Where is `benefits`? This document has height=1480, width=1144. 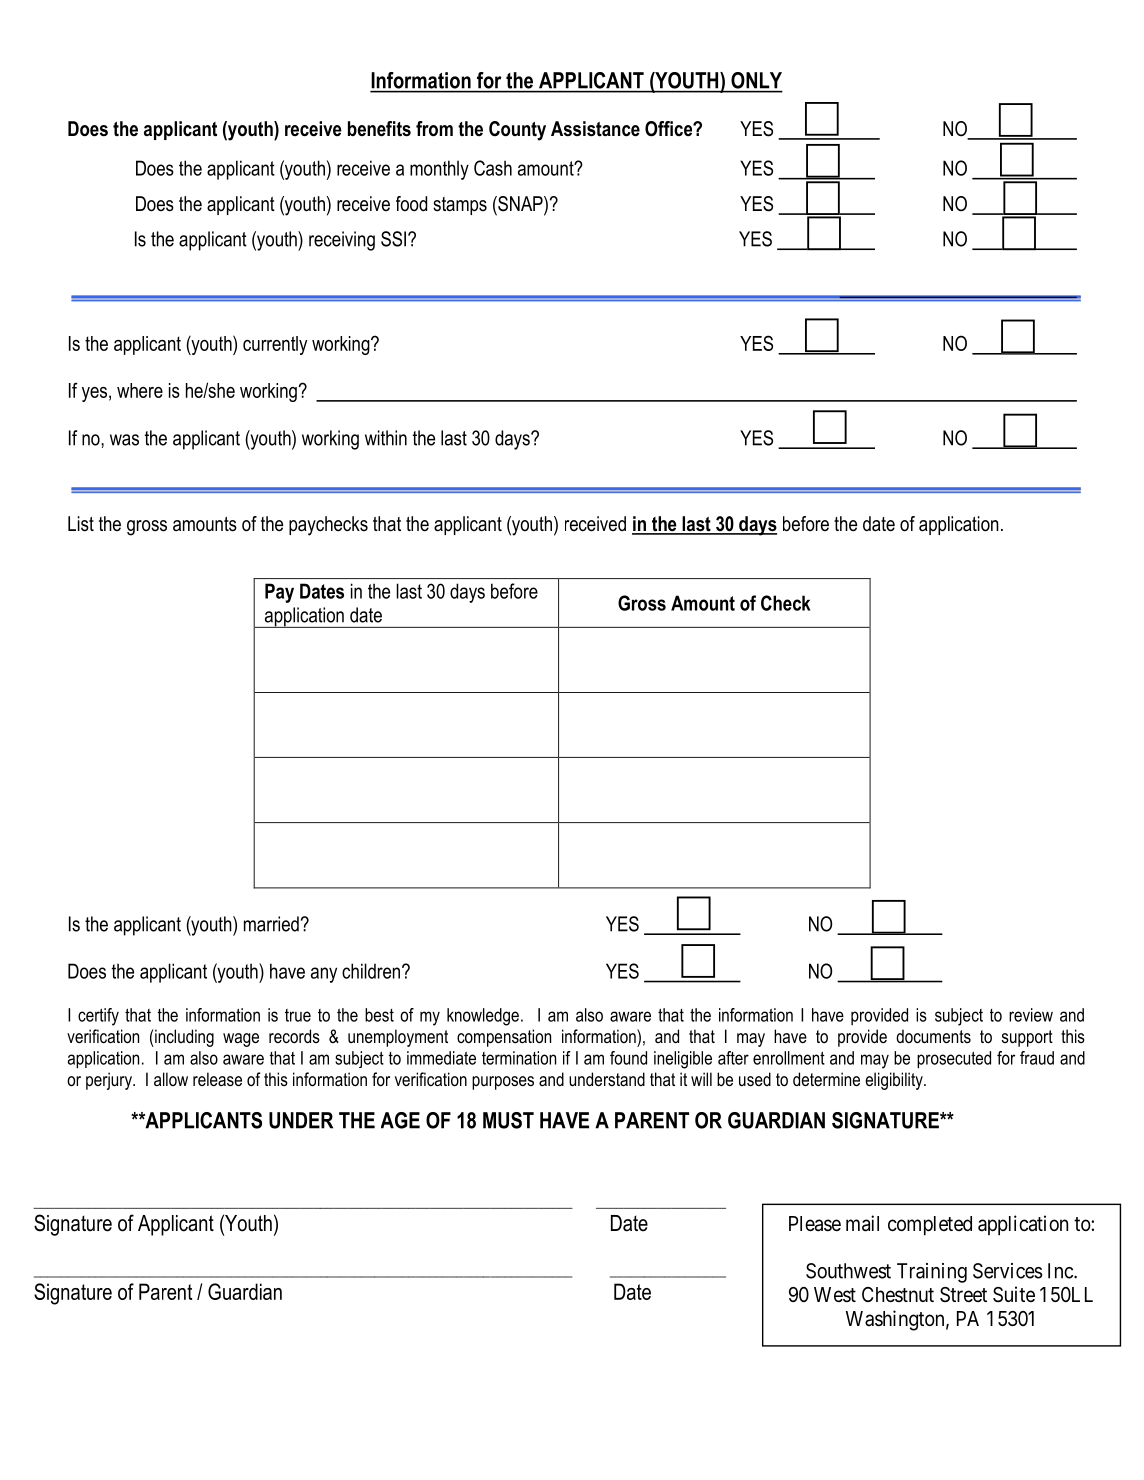 benefits is located at coordinates (379, 129).
